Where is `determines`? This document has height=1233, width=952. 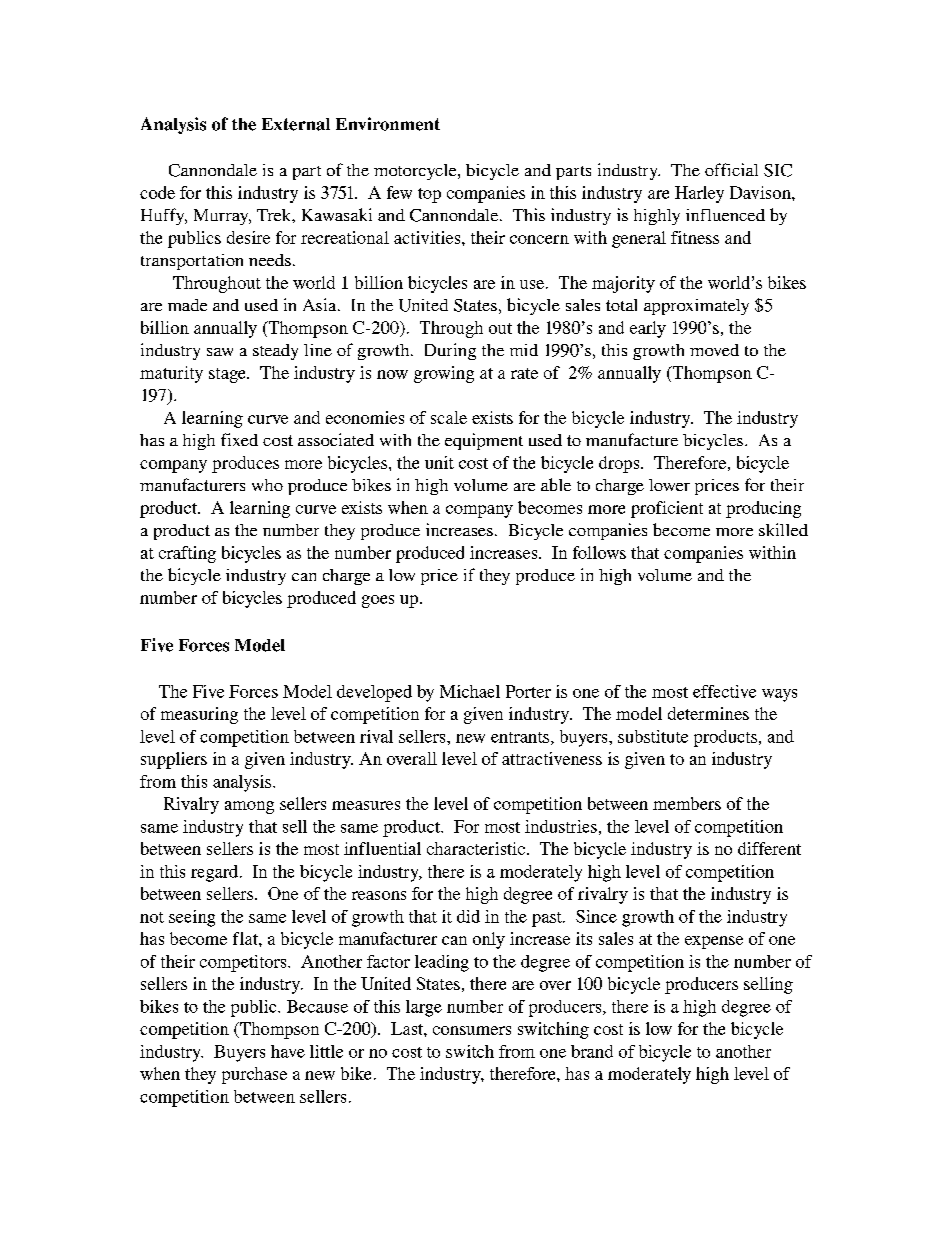 determines is located at coordinates (708, 713).
